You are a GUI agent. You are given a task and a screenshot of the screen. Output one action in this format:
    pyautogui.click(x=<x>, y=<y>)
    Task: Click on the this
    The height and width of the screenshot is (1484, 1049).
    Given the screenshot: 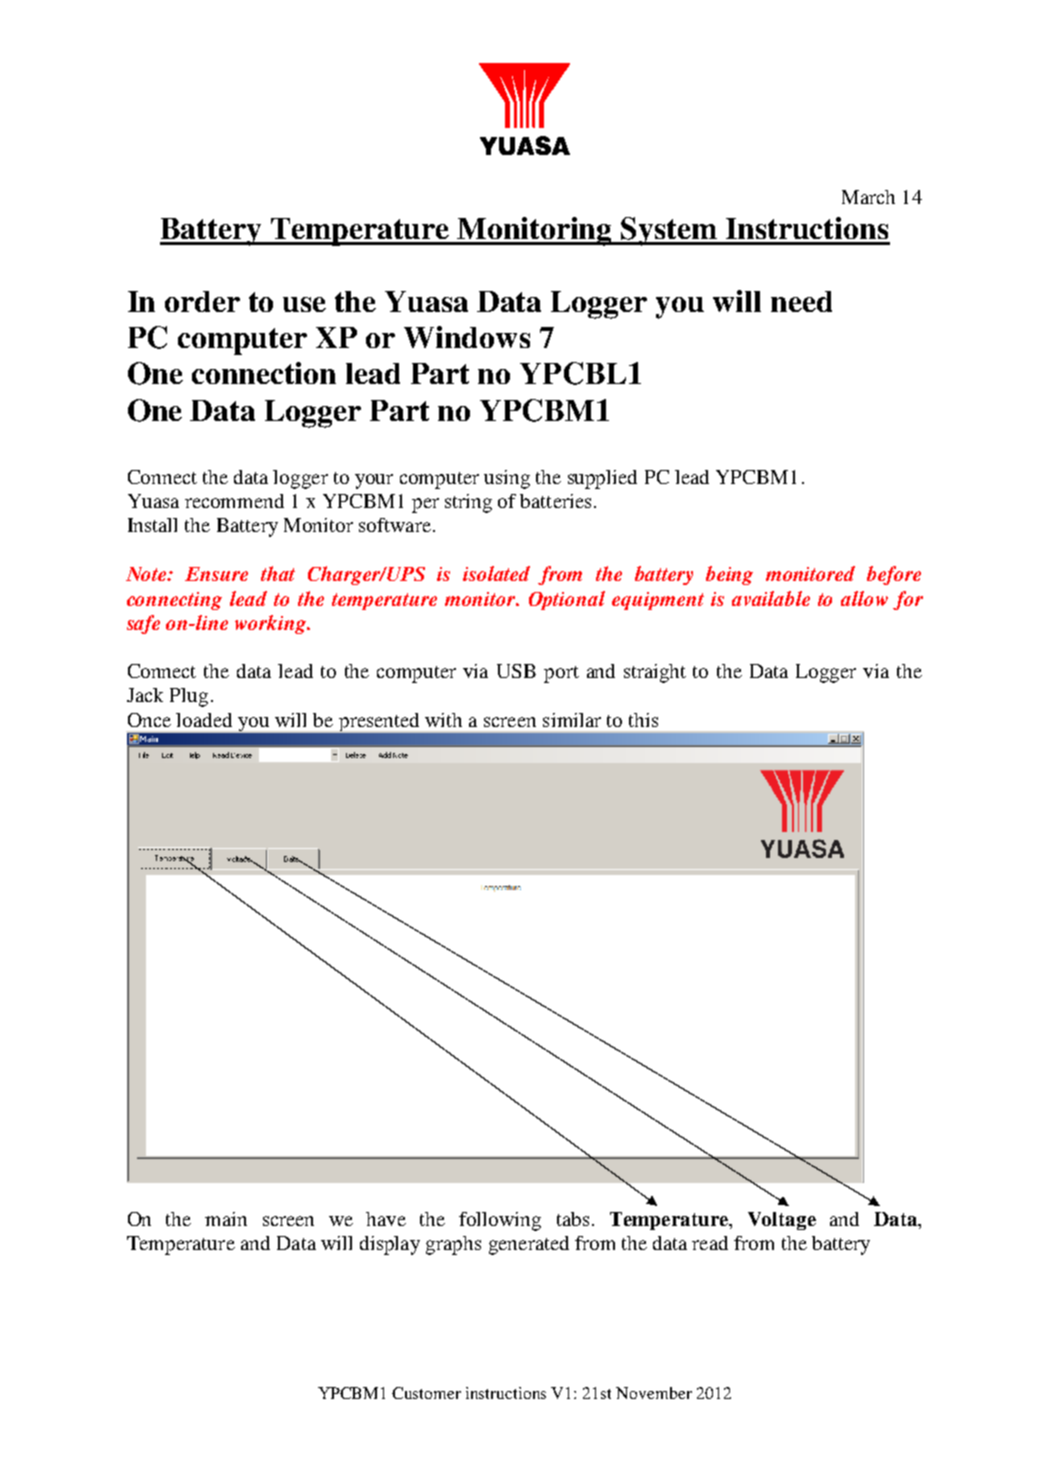 What is the action you would take?
    pyautogui.click(x=643, y=720)
